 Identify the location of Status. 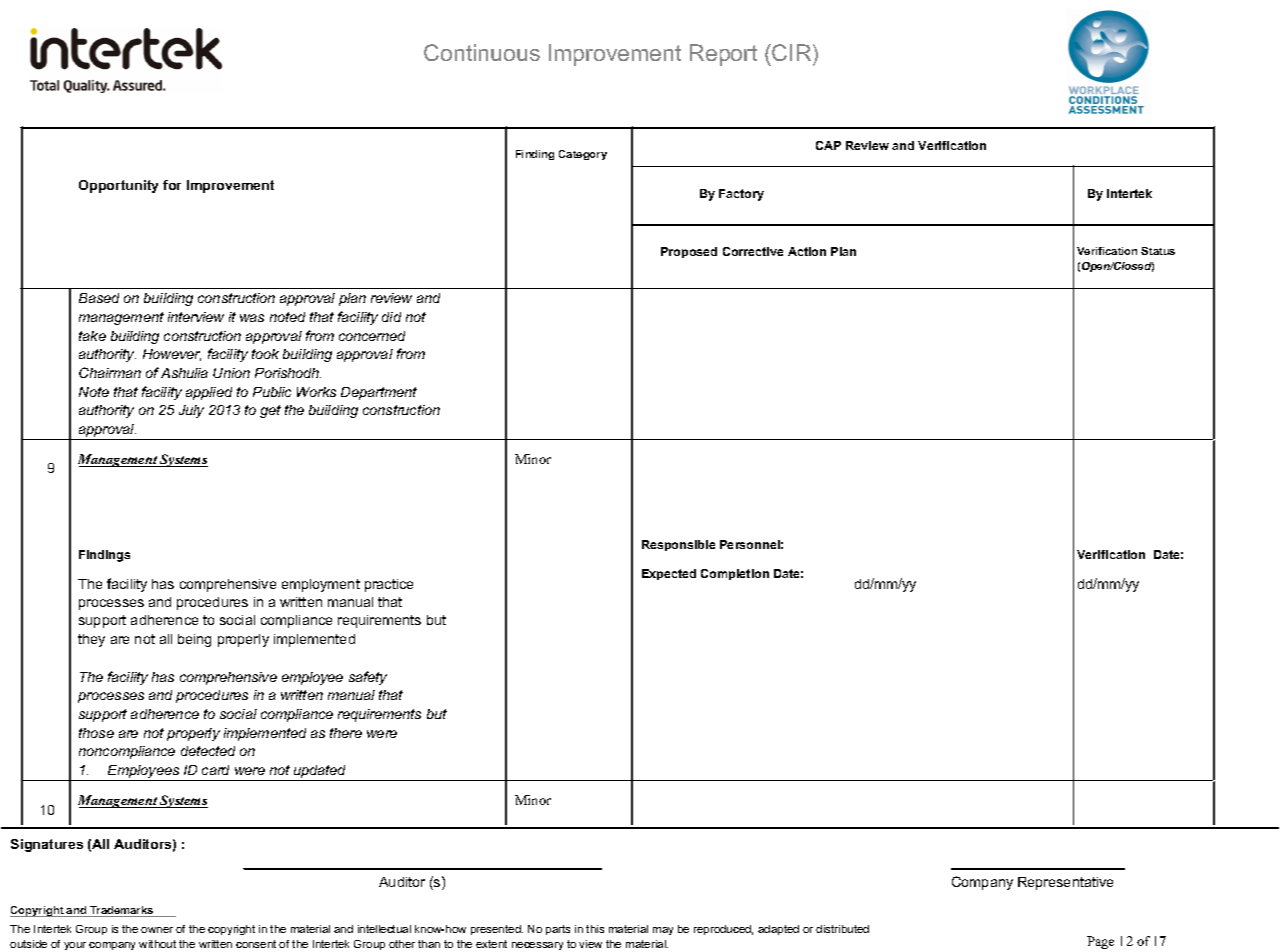
(1158, 251).
